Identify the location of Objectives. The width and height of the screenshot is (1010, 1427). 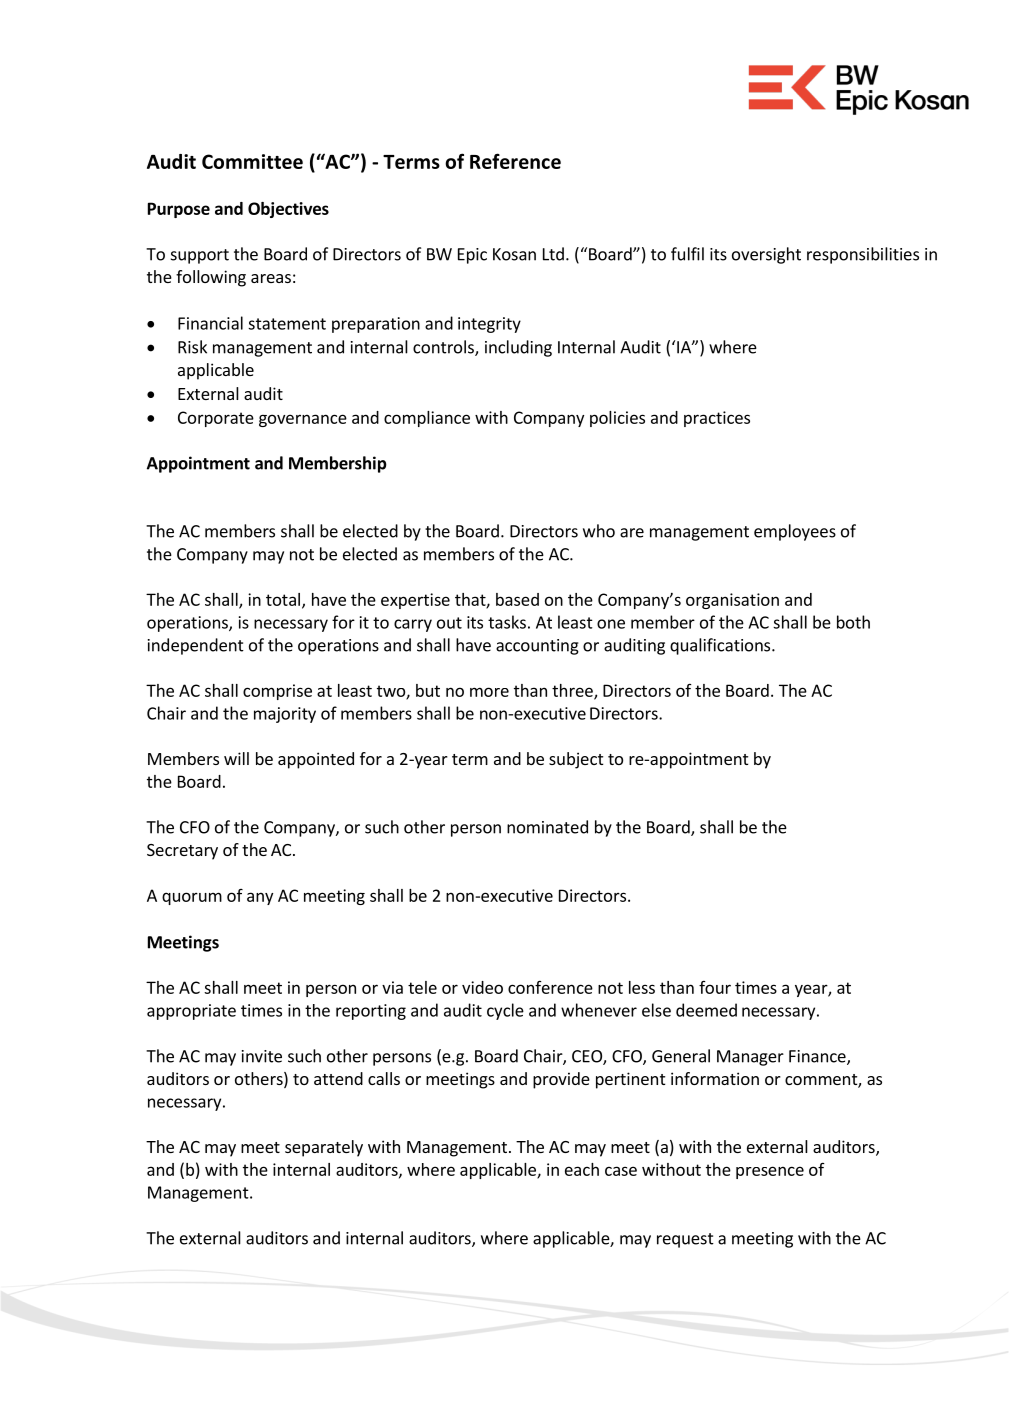
(288, 210).
